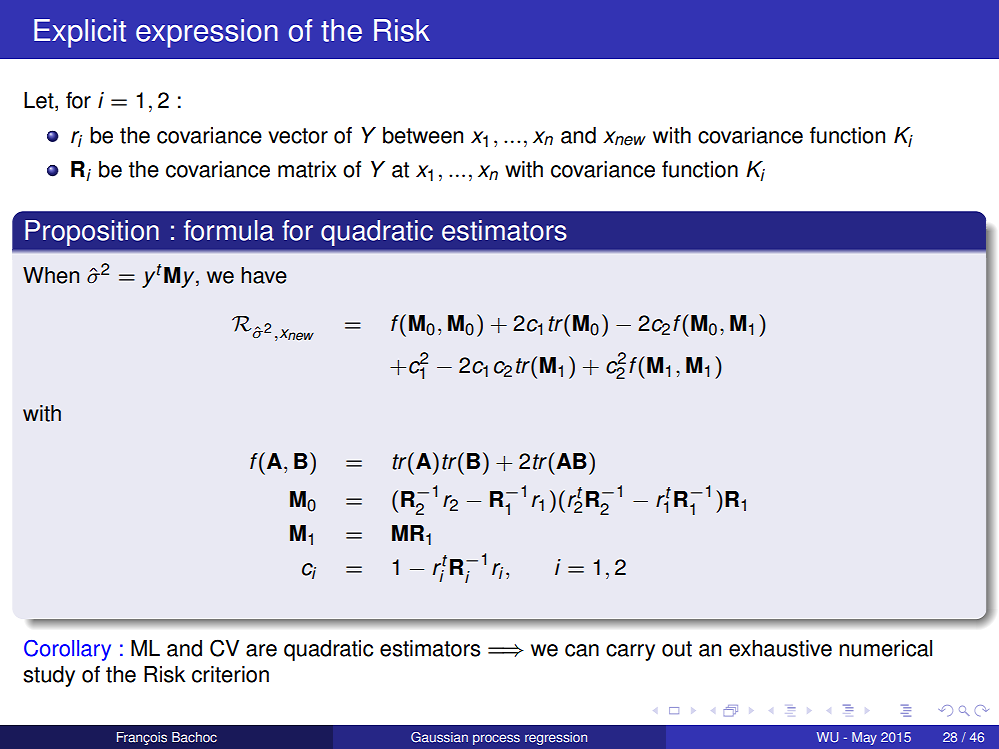 The height and width of the page is (749, 999). What do you see at coordinates (49, 676) in the page?
I see `study` at bounding box center [49, 676].
